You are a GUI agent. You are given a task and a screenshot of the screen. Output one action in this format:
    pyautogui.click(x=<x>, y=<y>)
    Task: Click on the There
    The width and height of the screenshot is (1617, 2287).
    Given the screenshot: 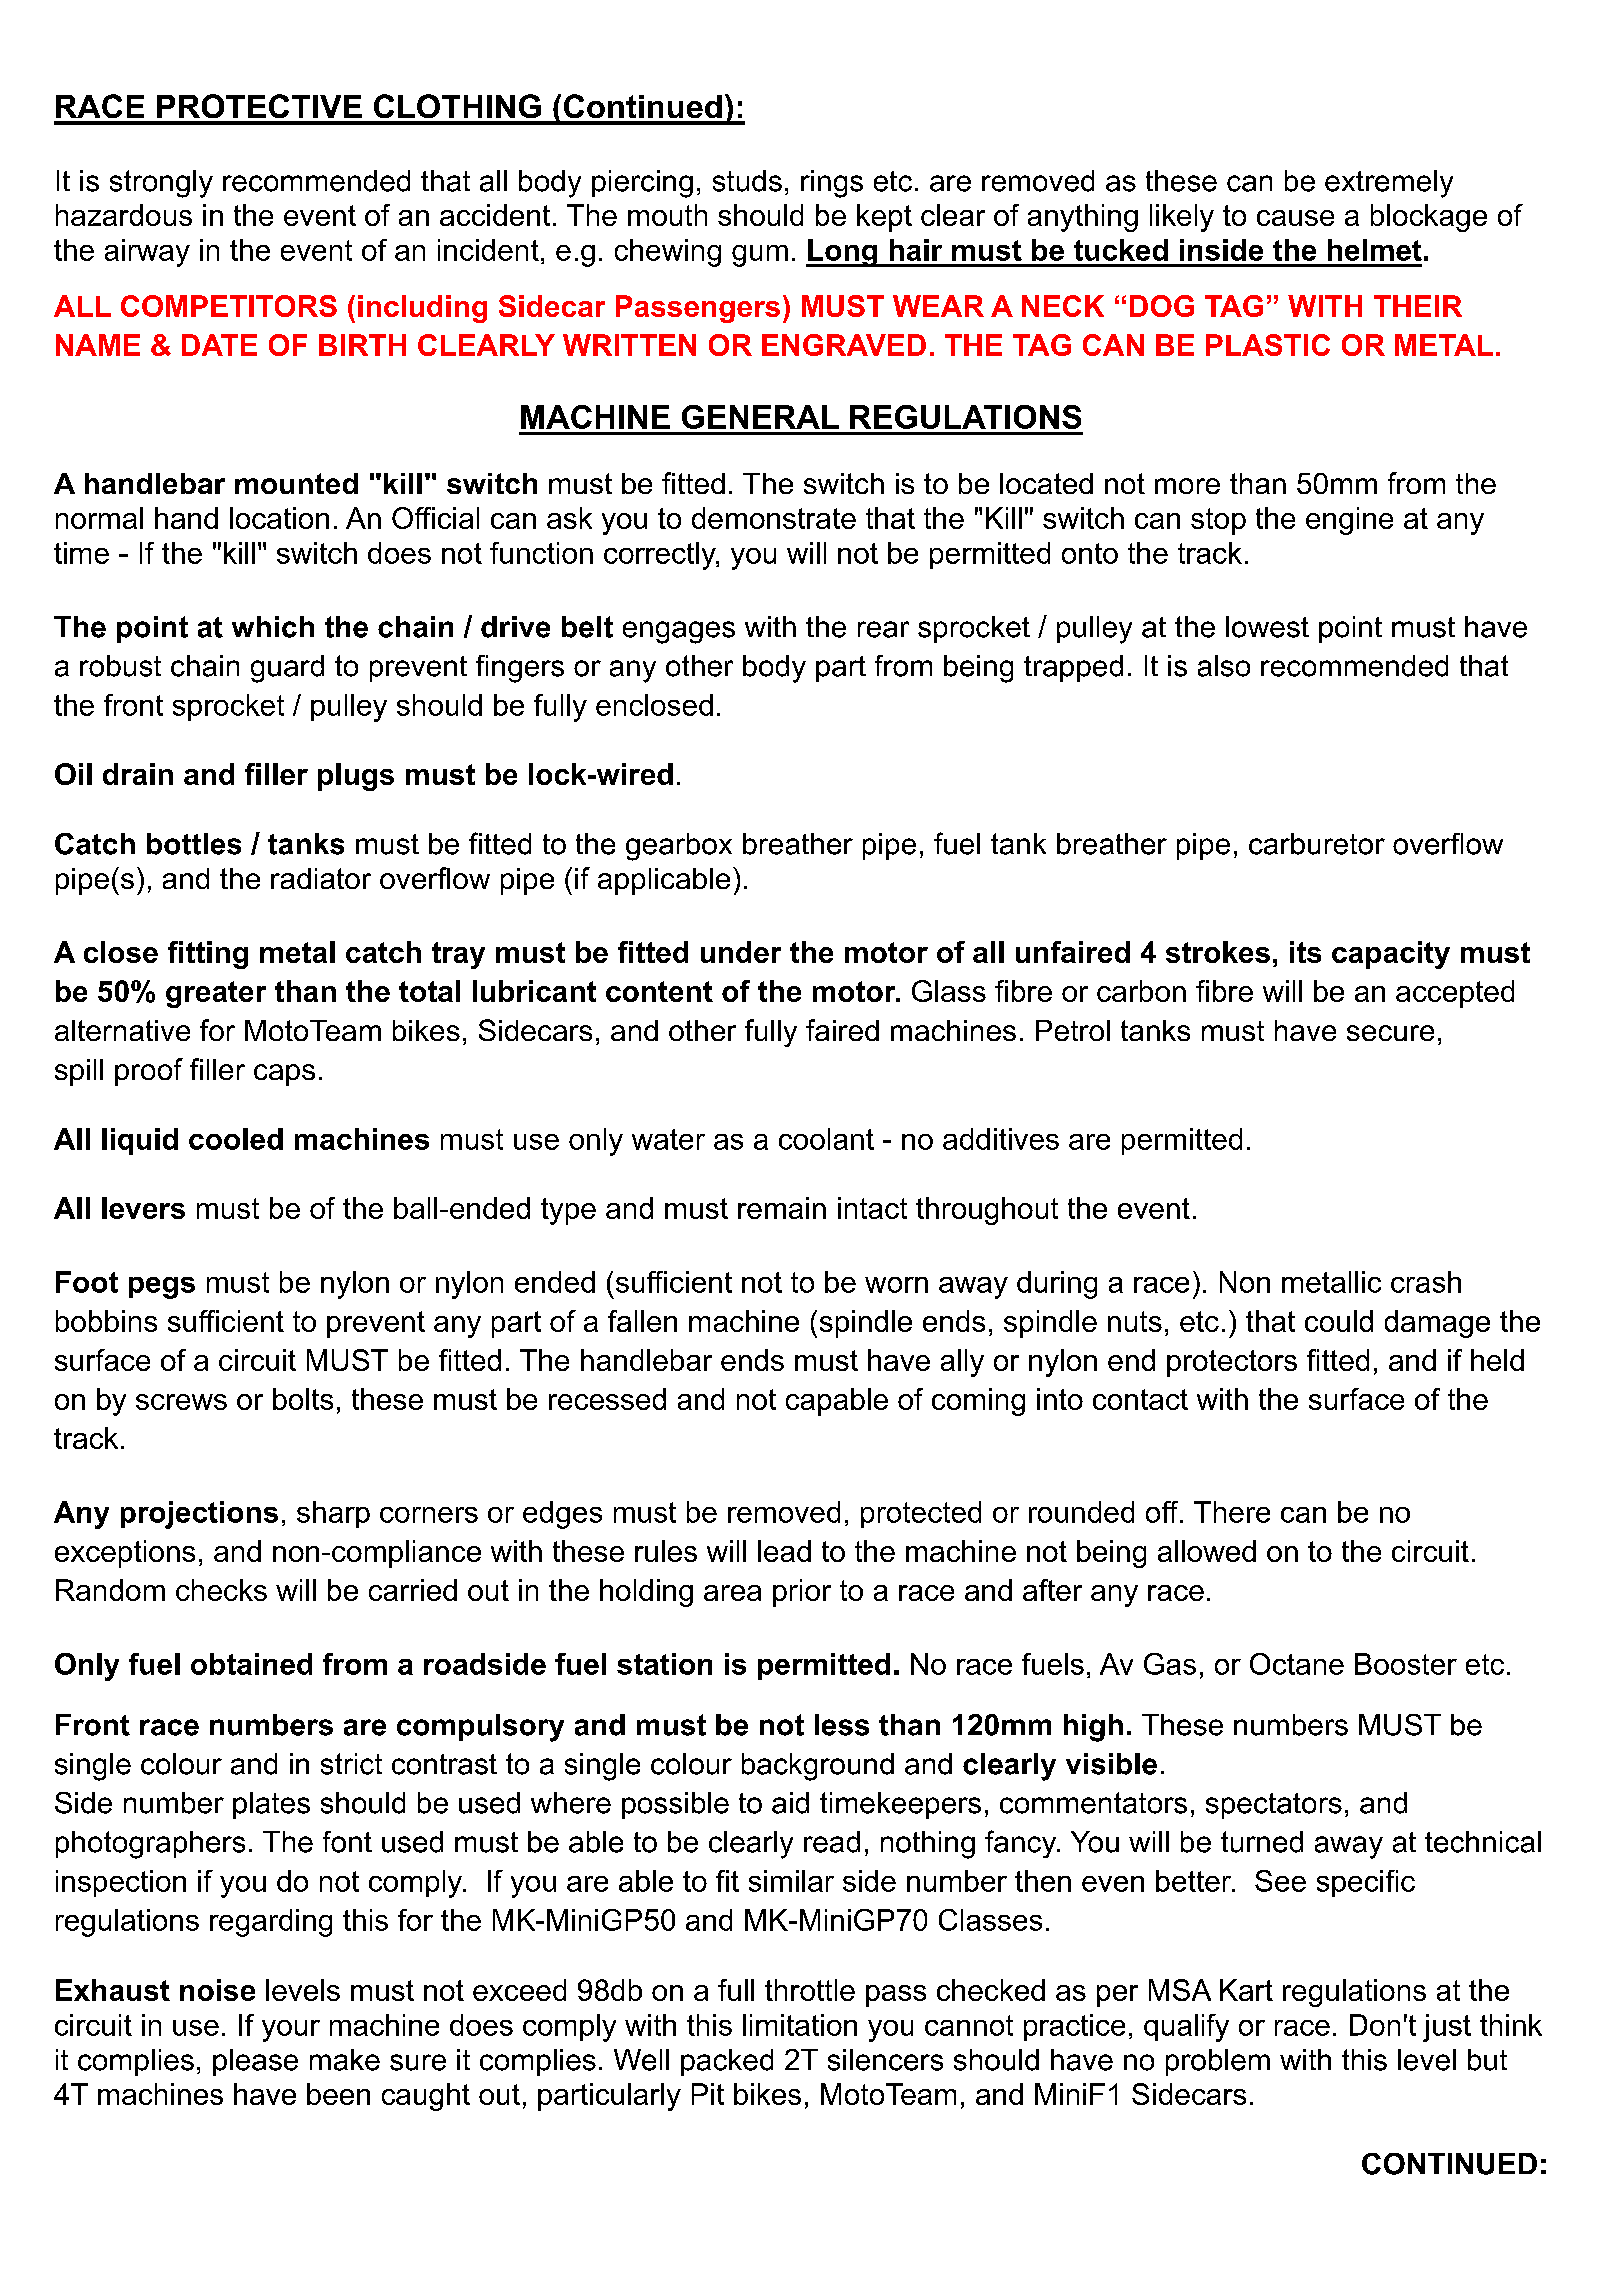 What is the action you would take?
    pyautogui.click(x=1232, y=1512)
